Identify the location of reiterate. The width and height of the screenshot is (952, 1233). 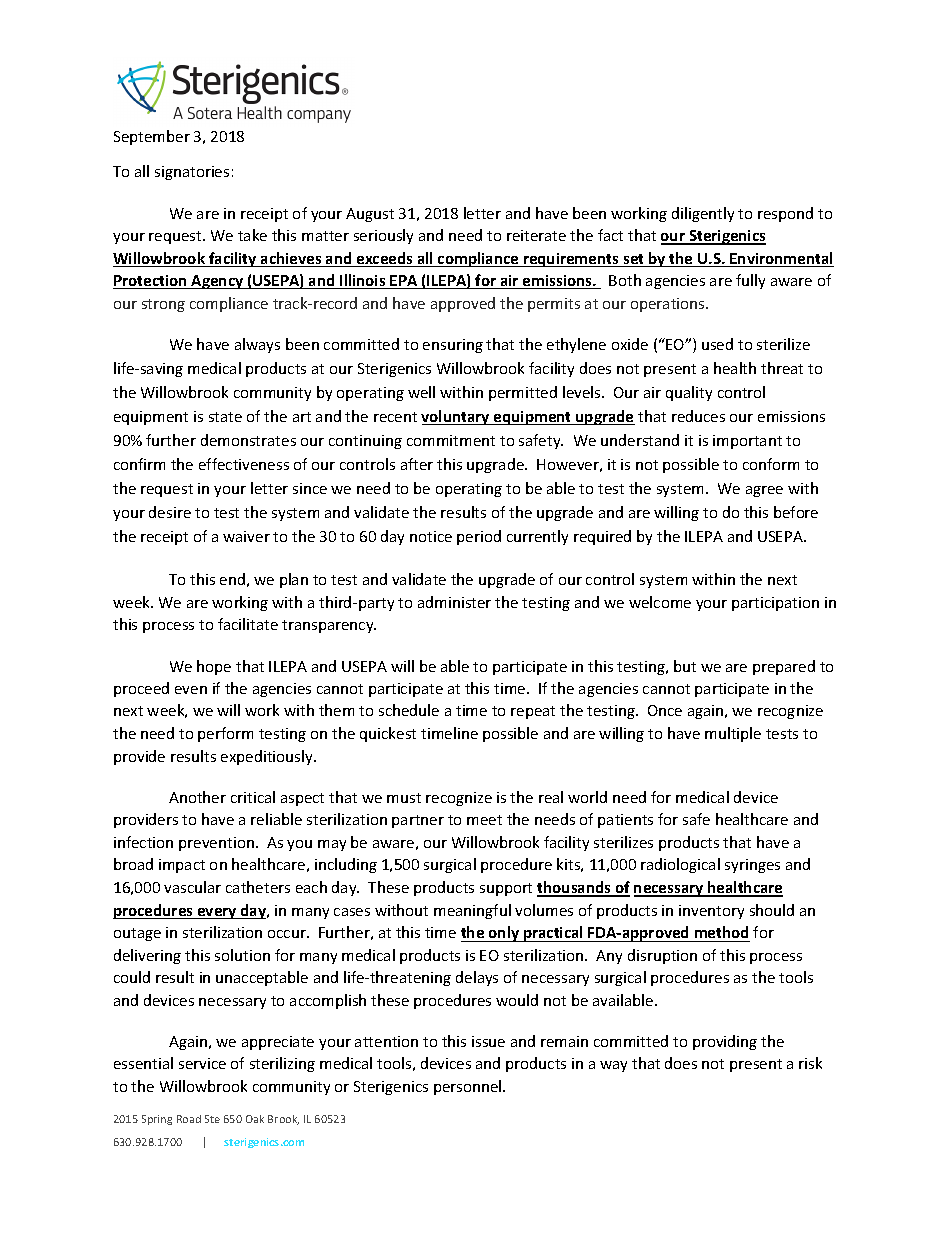
(536, 235).
